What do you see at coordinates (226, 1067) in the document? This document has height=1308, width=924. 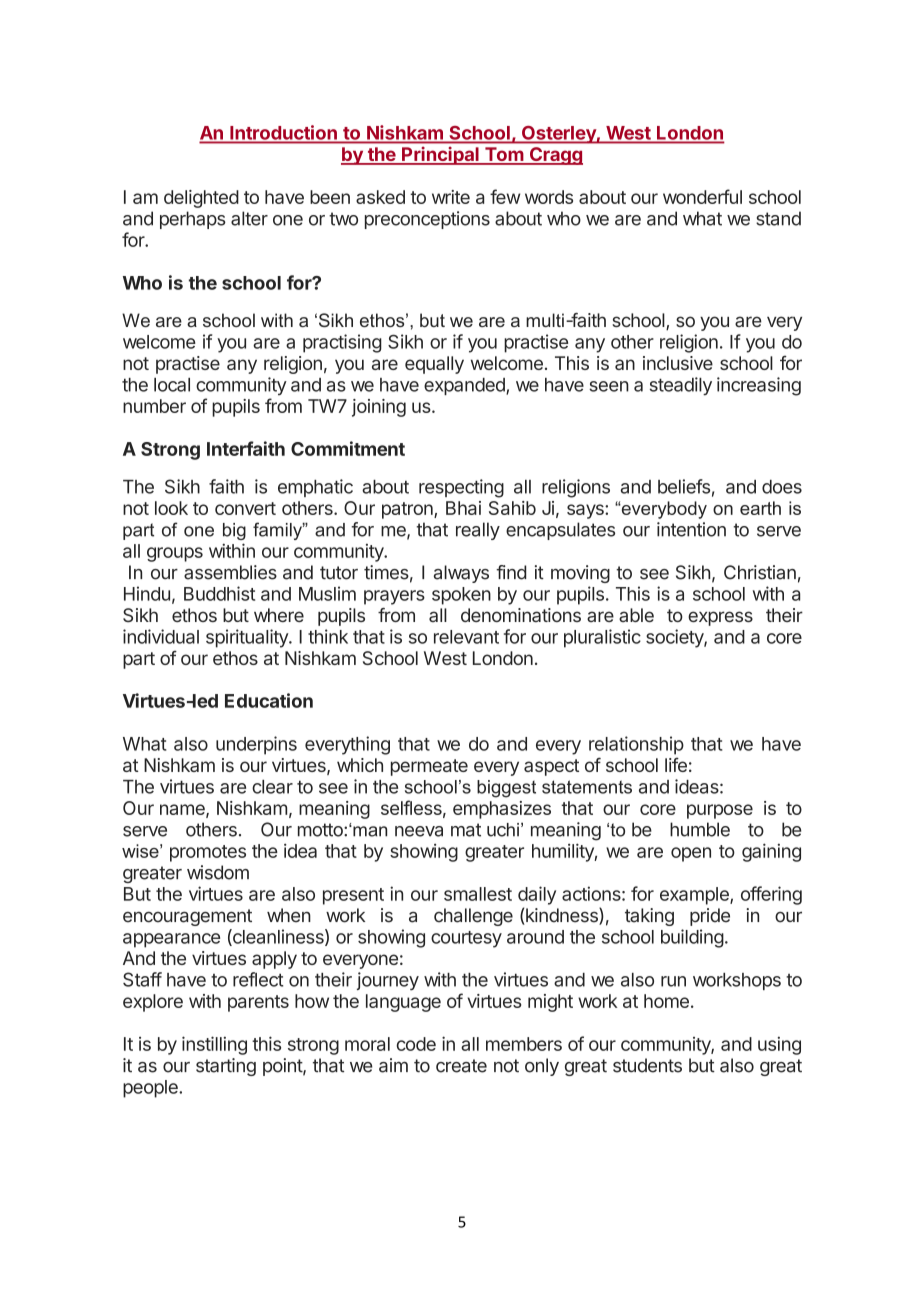 I see `starting` at bounding box center [226, 1067].
